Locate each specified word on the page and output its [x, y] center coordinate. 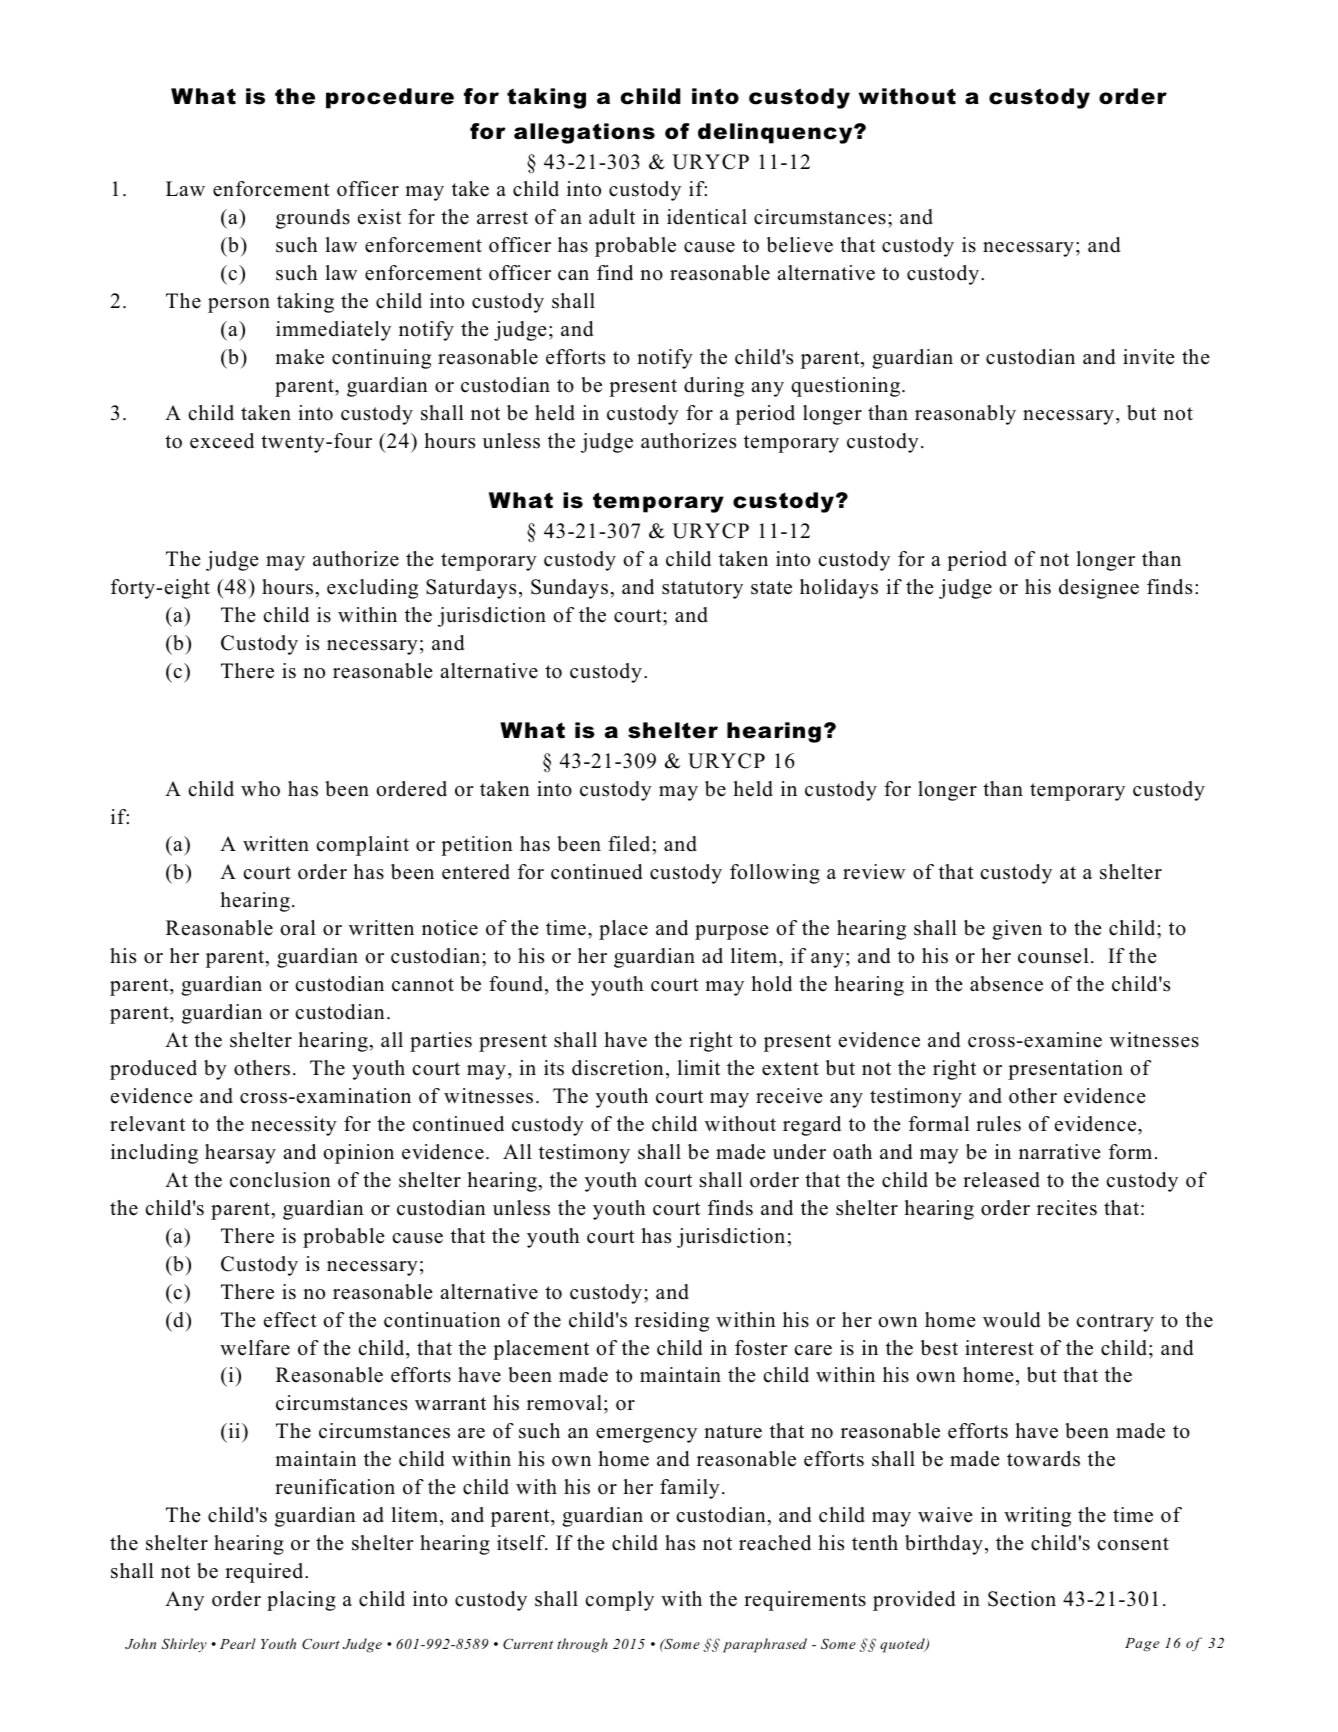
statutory [702, 590]
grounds [313, 219]
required [265, 1573]
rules [998, 1124]
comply [619, 1601]
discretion [618, 1068]
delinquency [776, 133]
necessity [294, 1126]
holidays [839, 589]
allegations [584, 133]
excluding [372, 589]
